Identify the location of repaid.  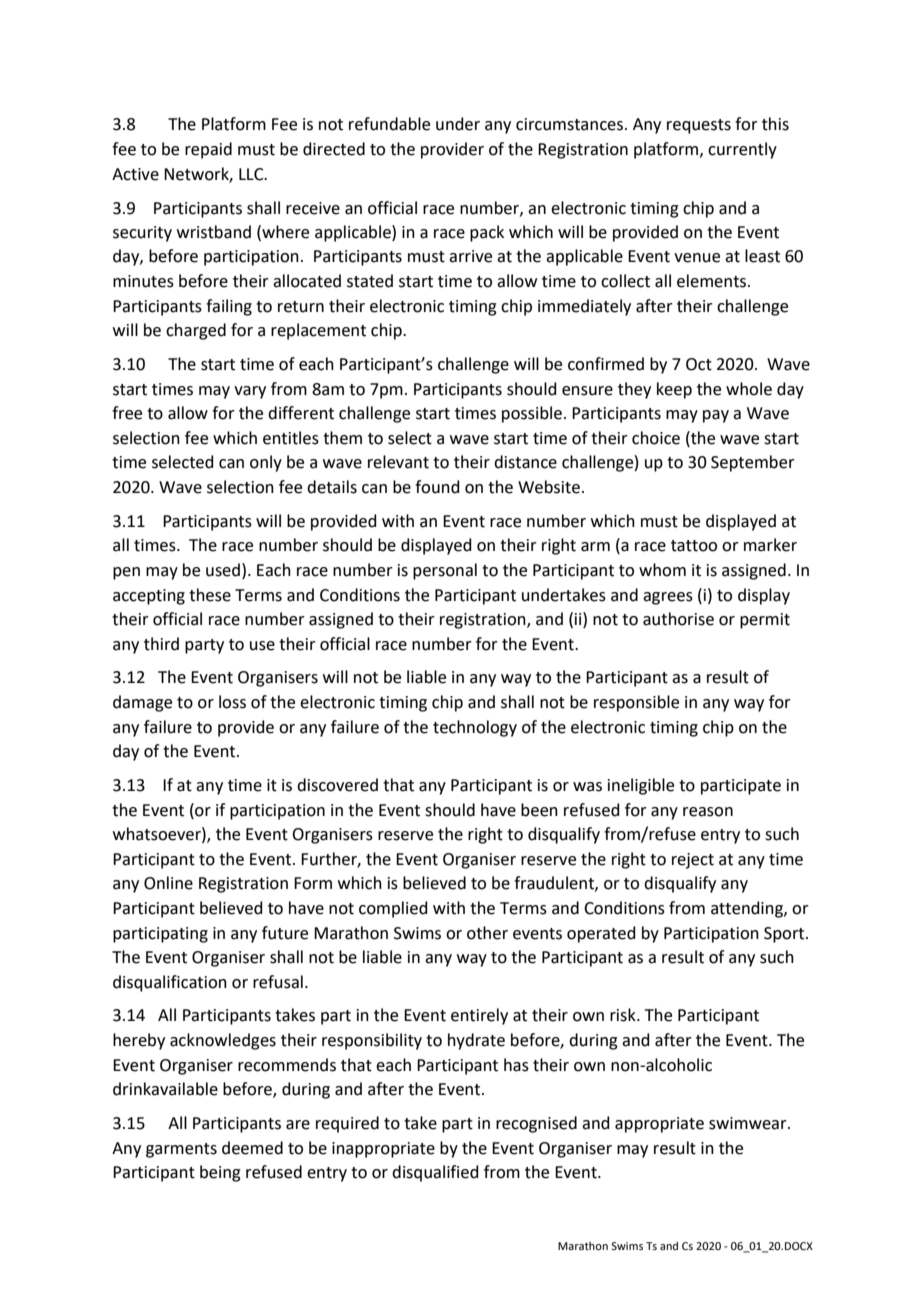
(208, 150).
